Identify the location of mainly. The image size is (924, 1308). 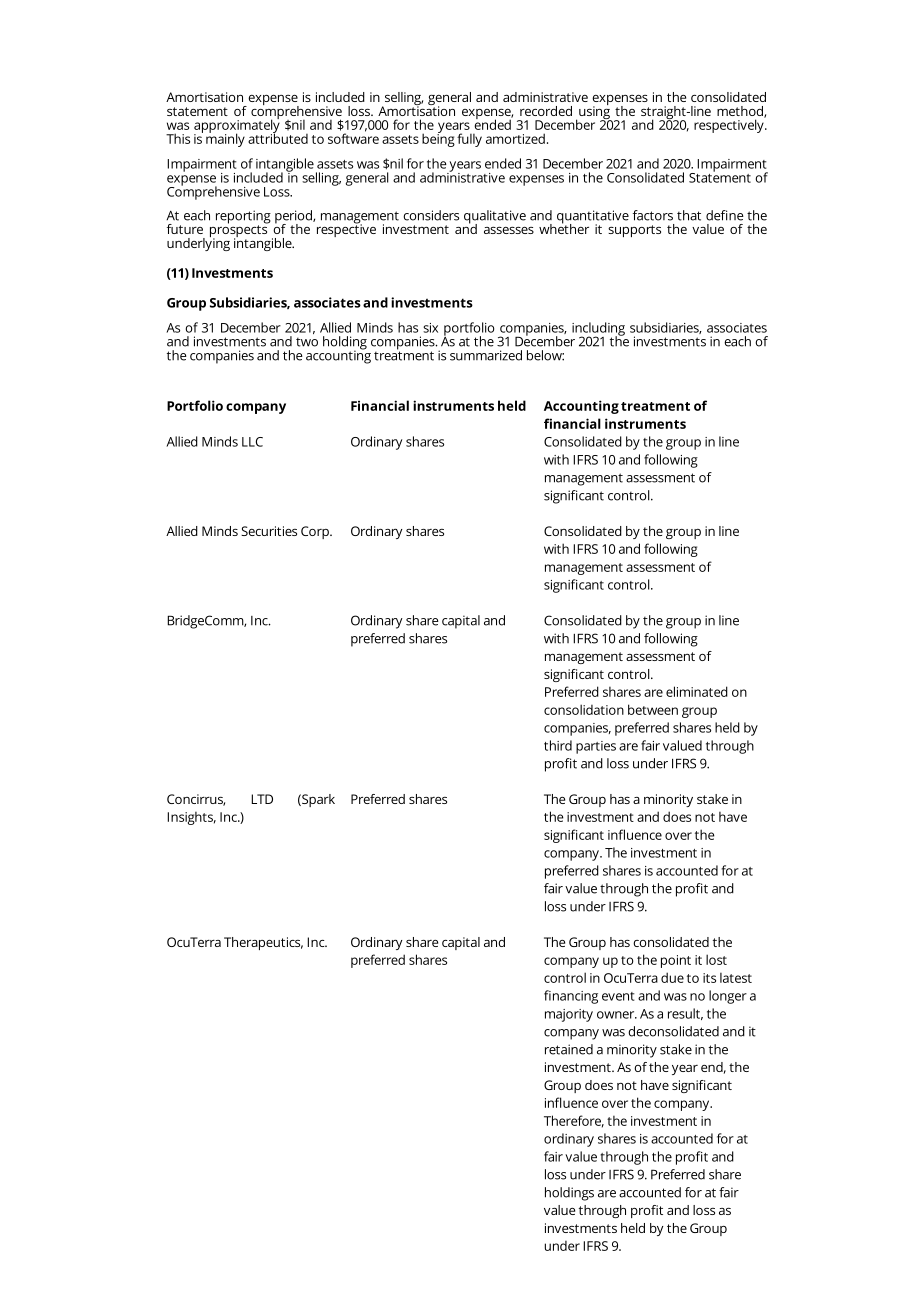
(225, 139).
